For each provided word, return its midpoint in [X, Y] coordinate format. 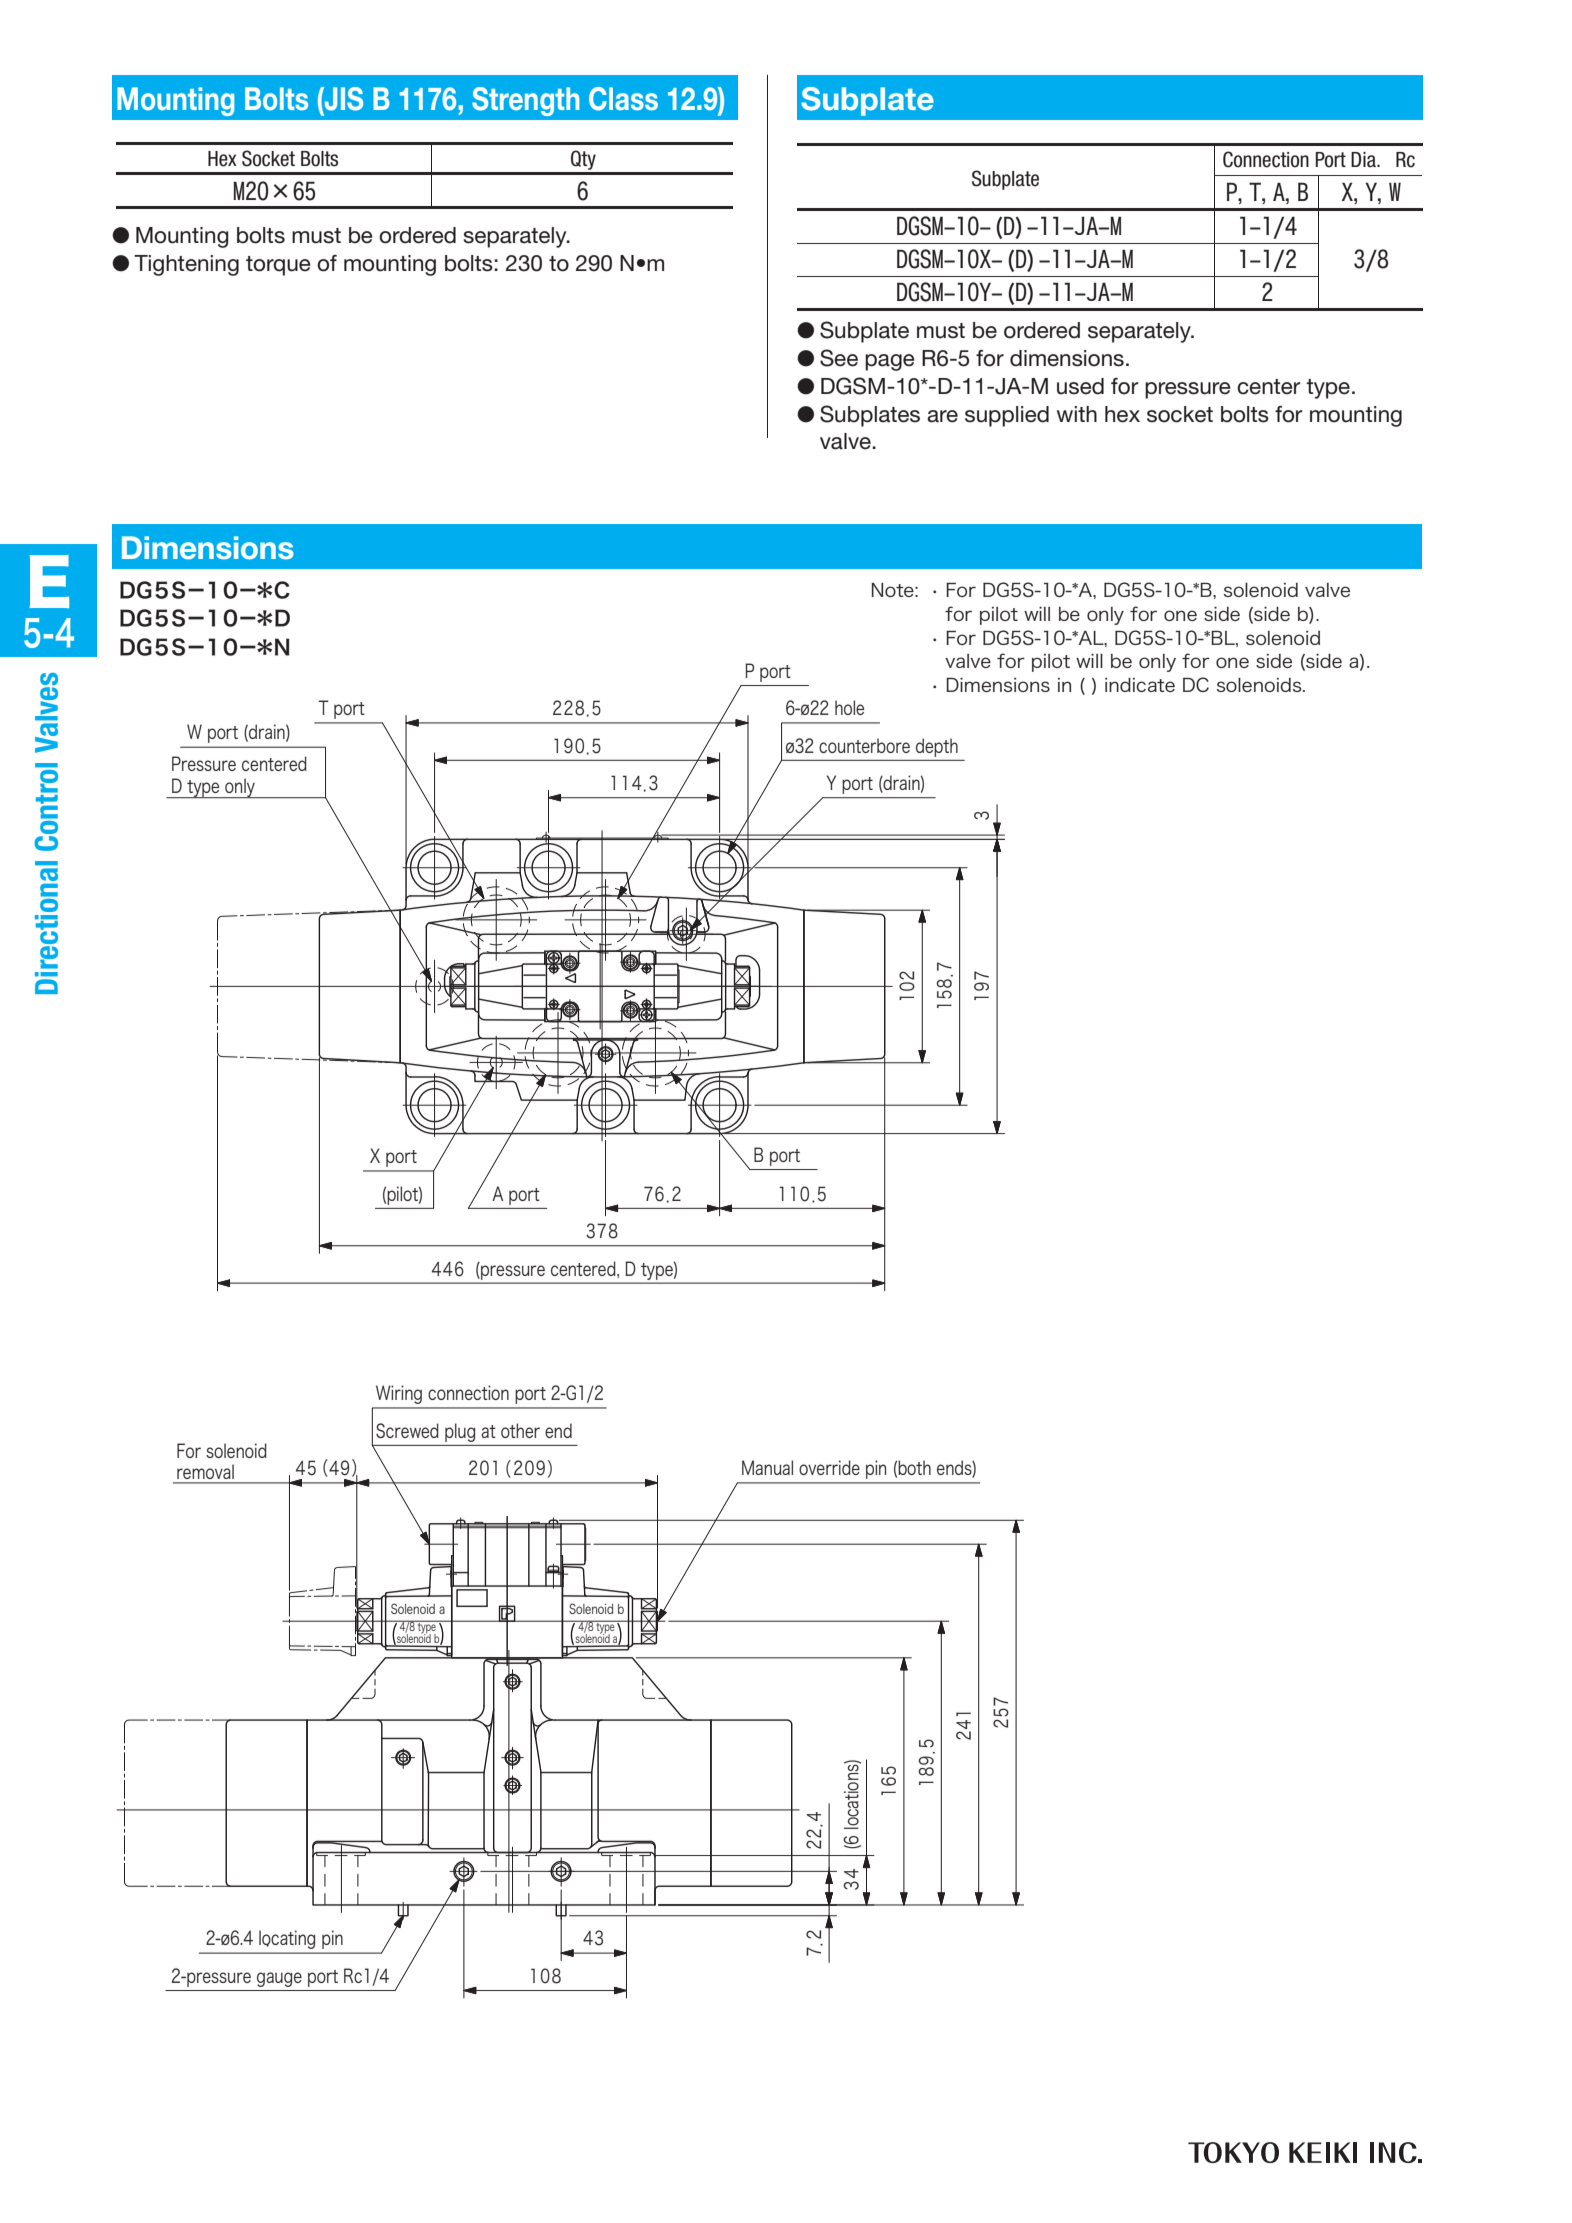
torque [278, 266]
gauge [279, 1979]
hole [849, 707]
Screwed [407, 1430]
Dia [1364, 160]
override [829, 1467]
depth [937, 748]
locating [287, 1940]
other [520, 1430]
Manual [767, 1467]
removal [205, 1472]
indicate [1140, 685]
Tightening [186, 265]
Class [623, 99]
